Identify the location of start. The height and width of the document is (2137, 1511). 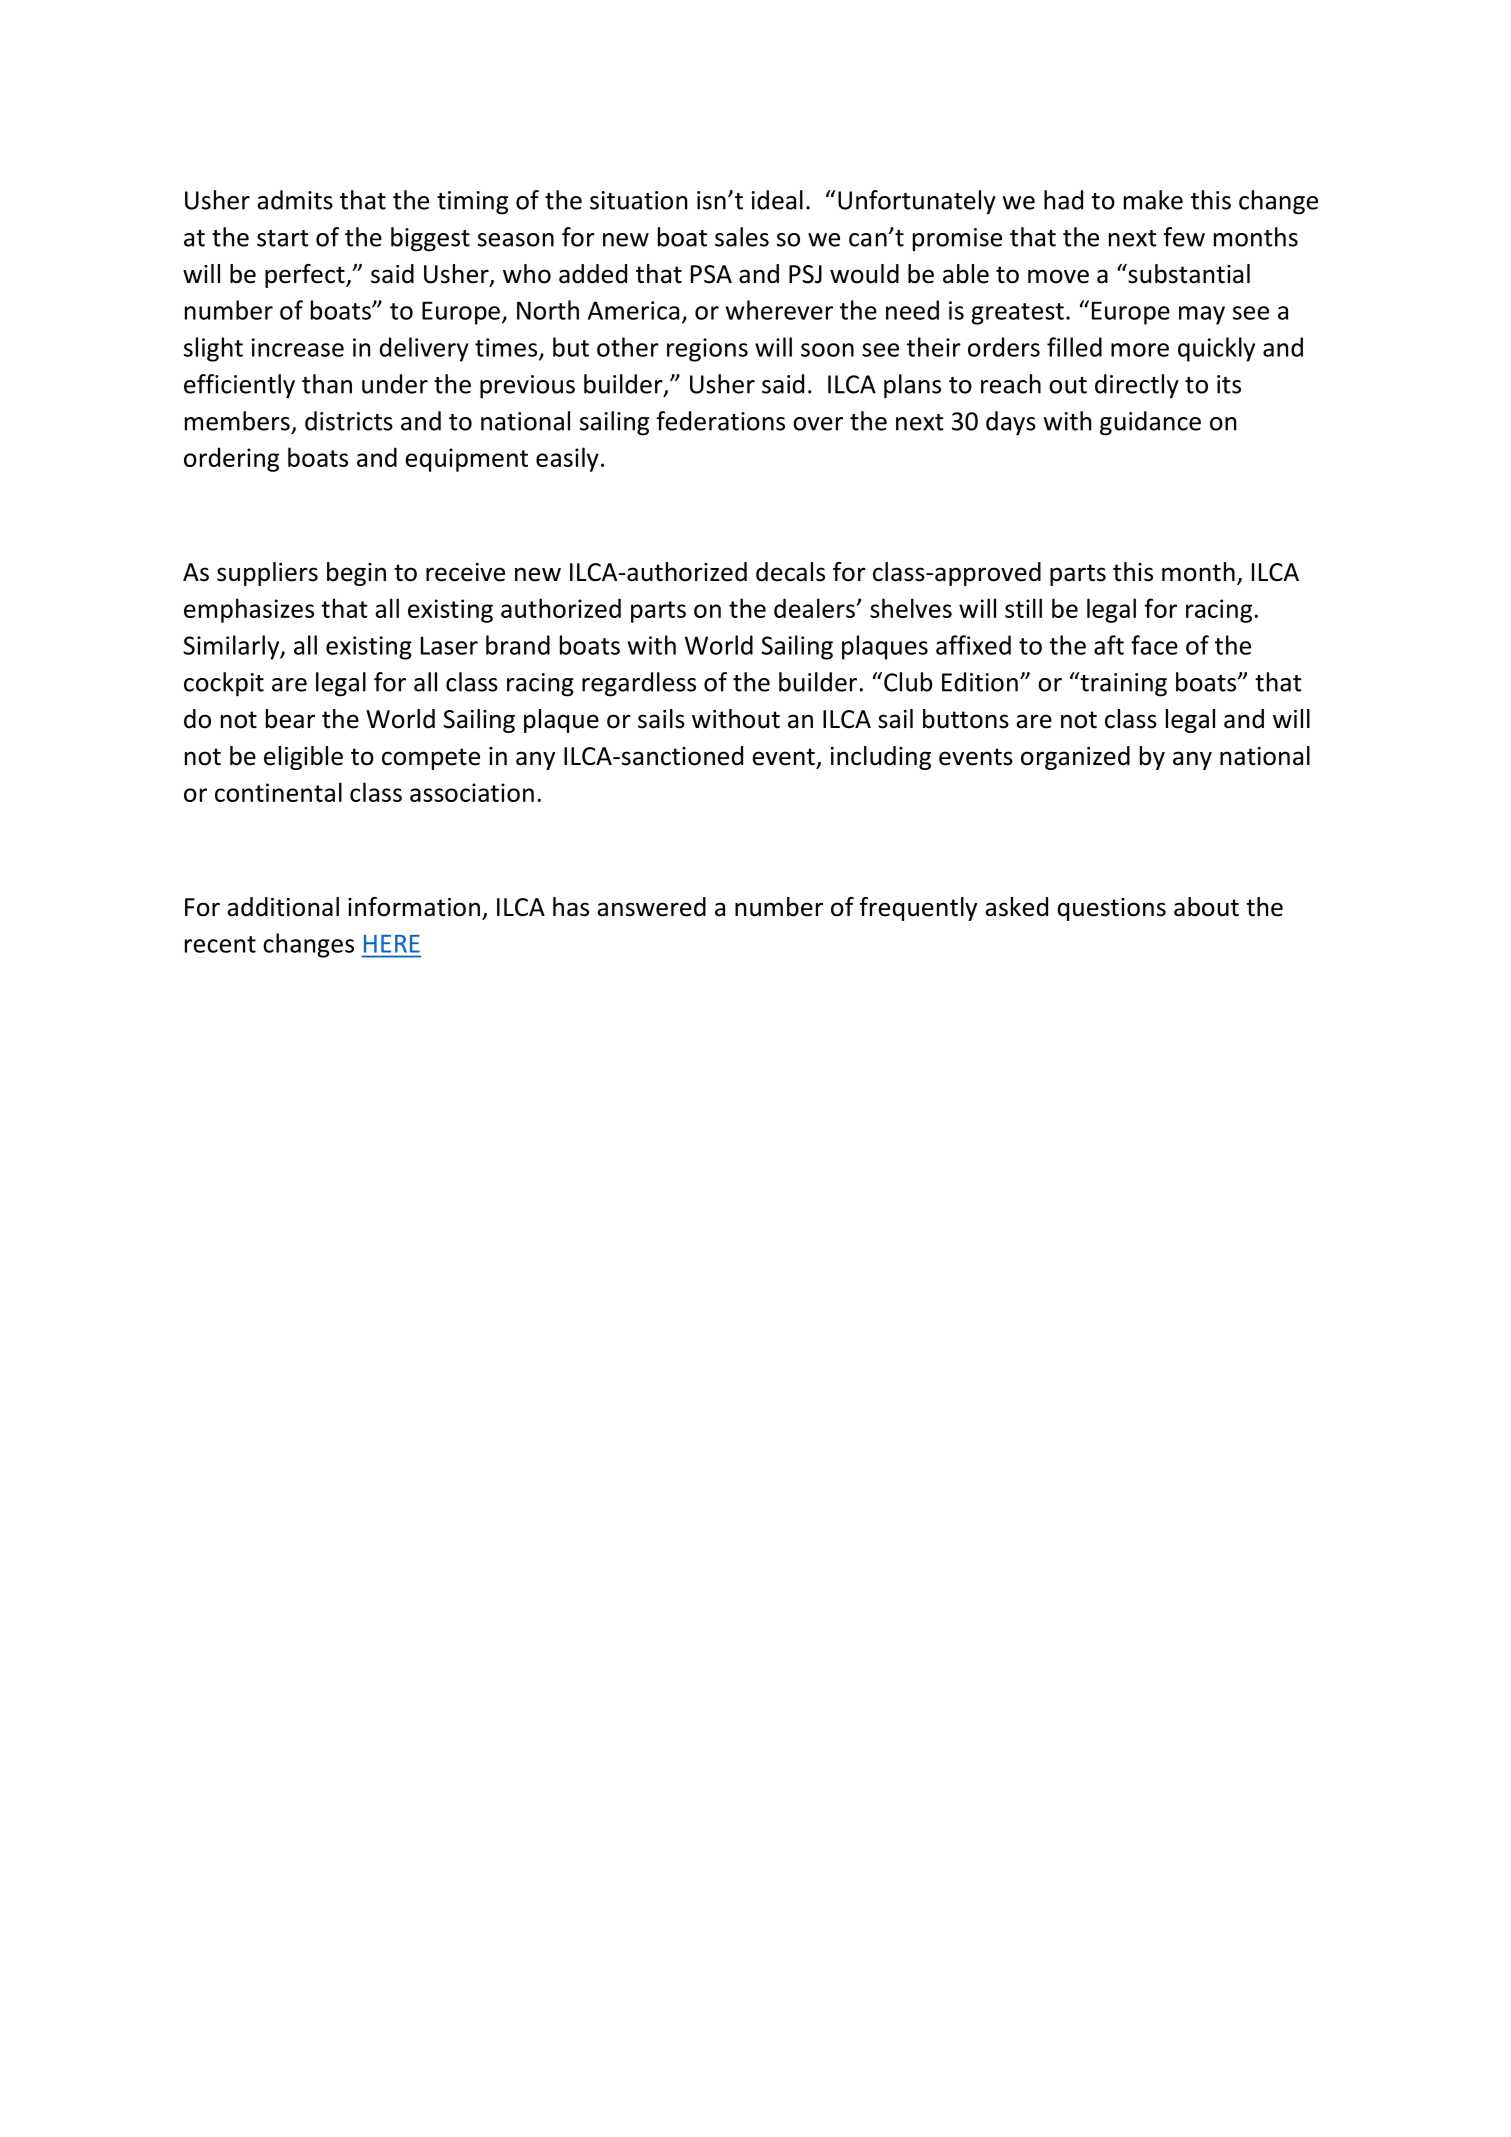
(283, 238).
